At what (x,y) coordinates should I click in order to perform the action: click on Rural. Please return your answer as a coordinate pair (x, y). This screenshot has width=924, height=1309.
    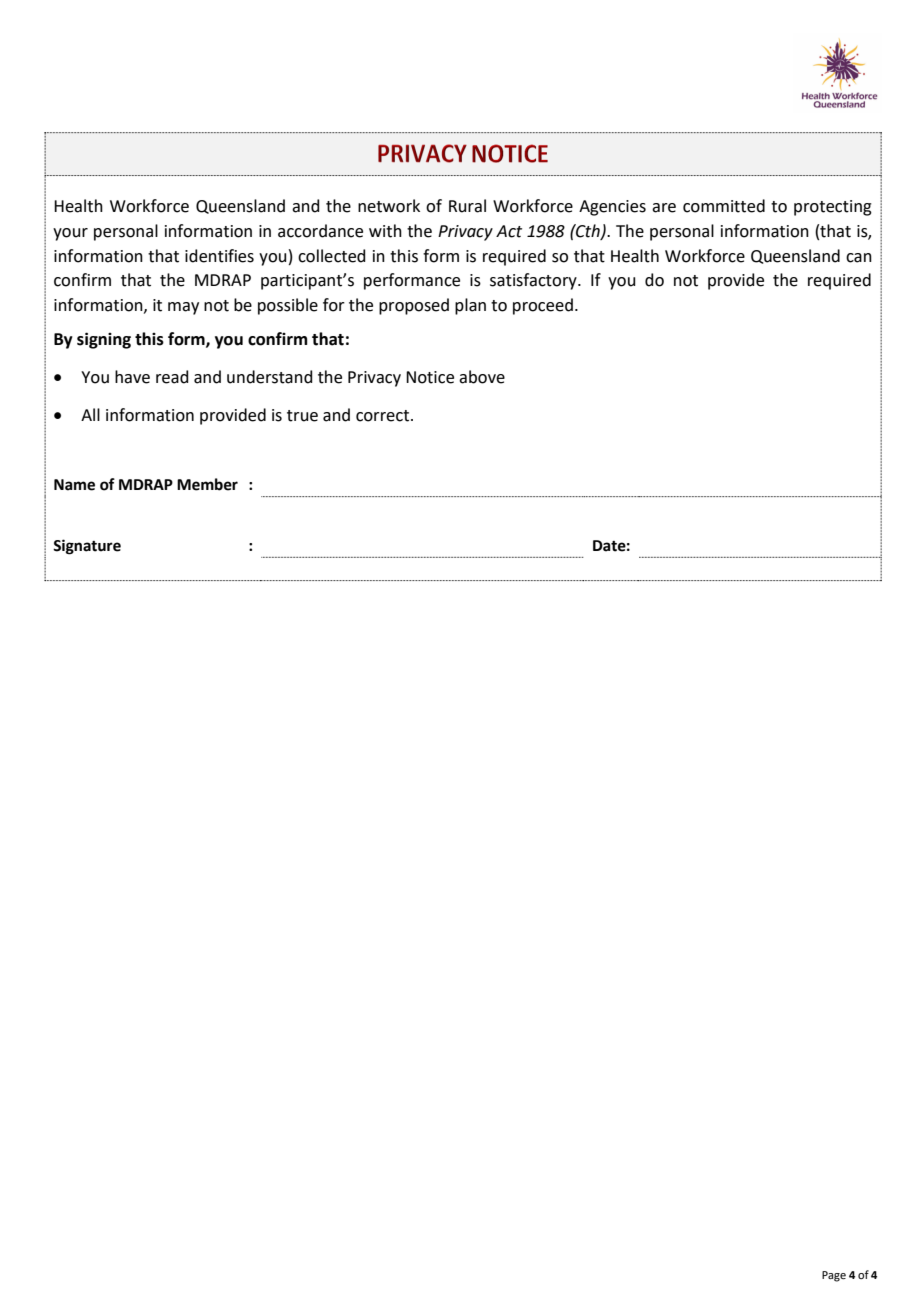
    Looking at the image, I should click on (467, 206).
